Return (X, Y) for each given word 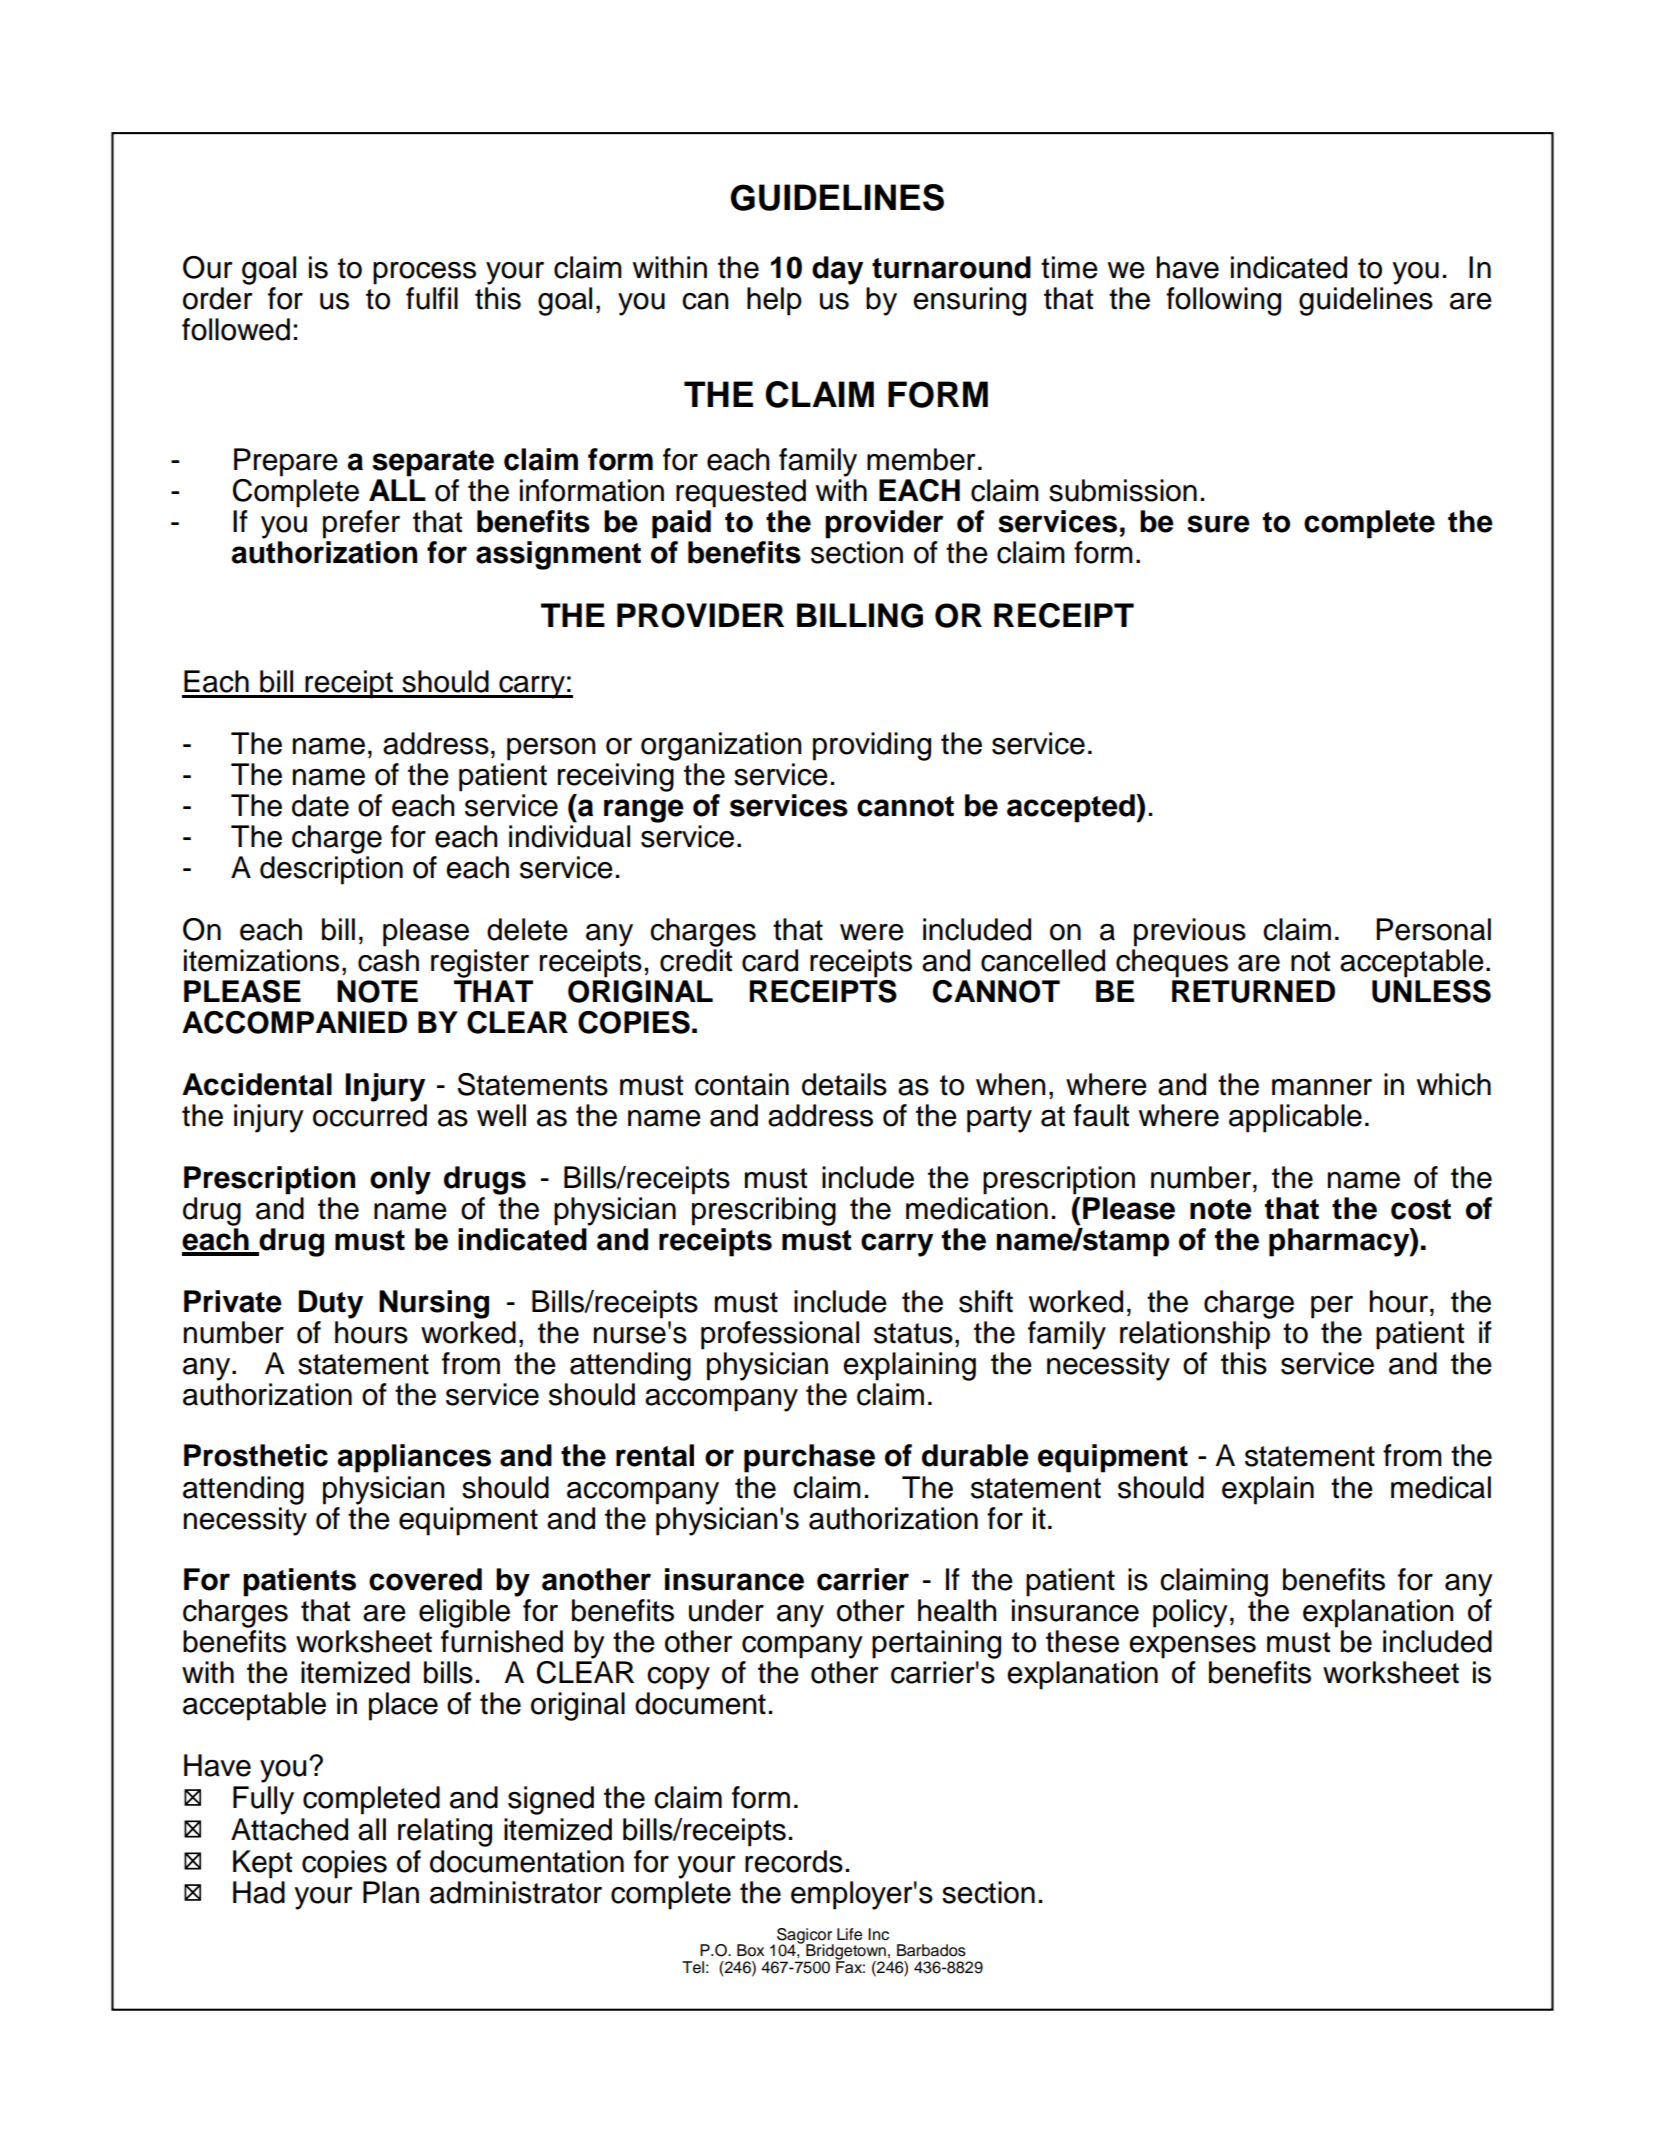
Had (259, 1892)
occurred (370, 1115)
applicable (1295, 1118)
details (844, 1084)
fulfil (432, 298)
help (774, 301)
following (1223, 301)
